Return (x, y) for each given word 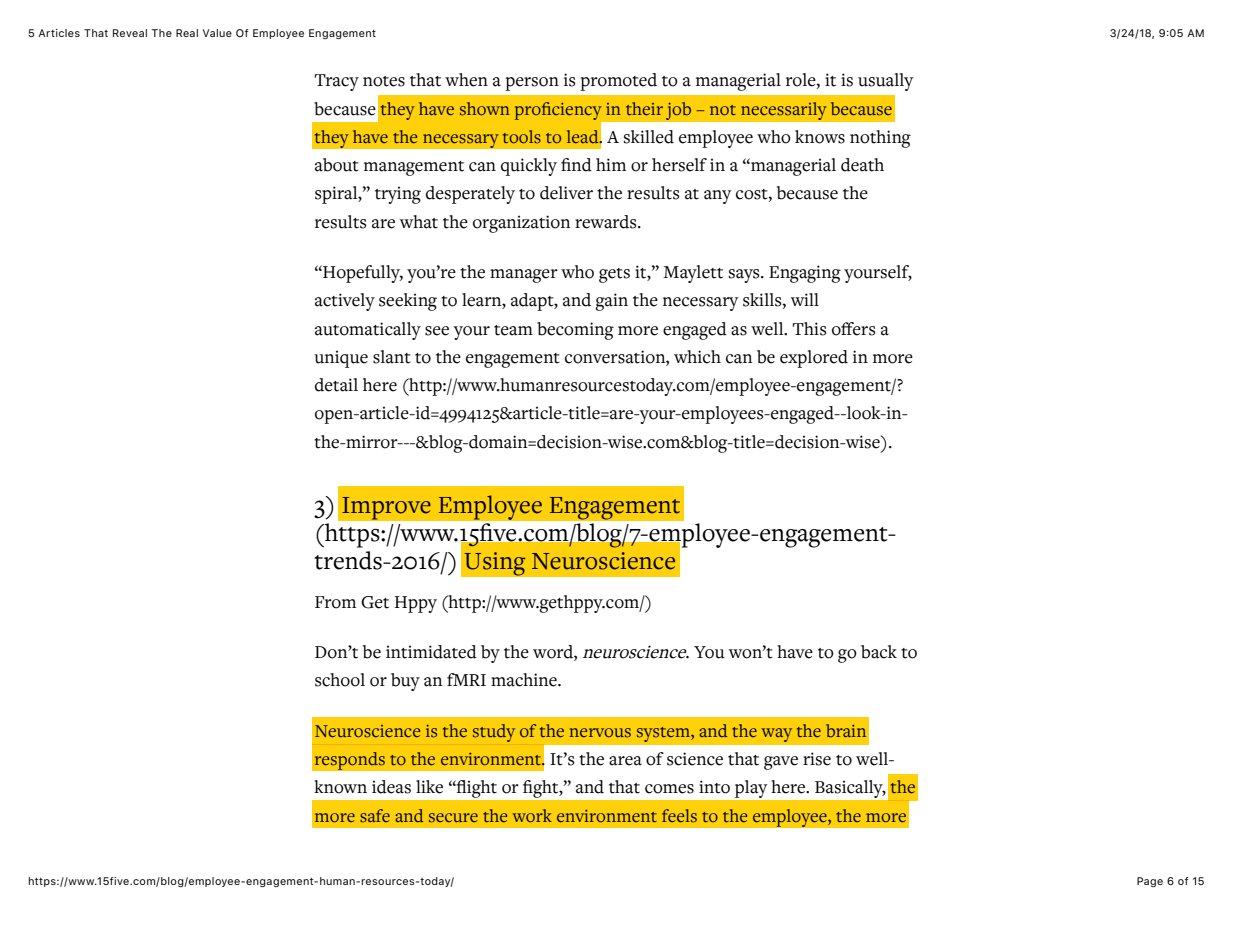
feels (679, 816)
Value (217, 33)
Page (1150, 882)
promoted (618, 82)
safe (375, 815)
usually (885, 82)
